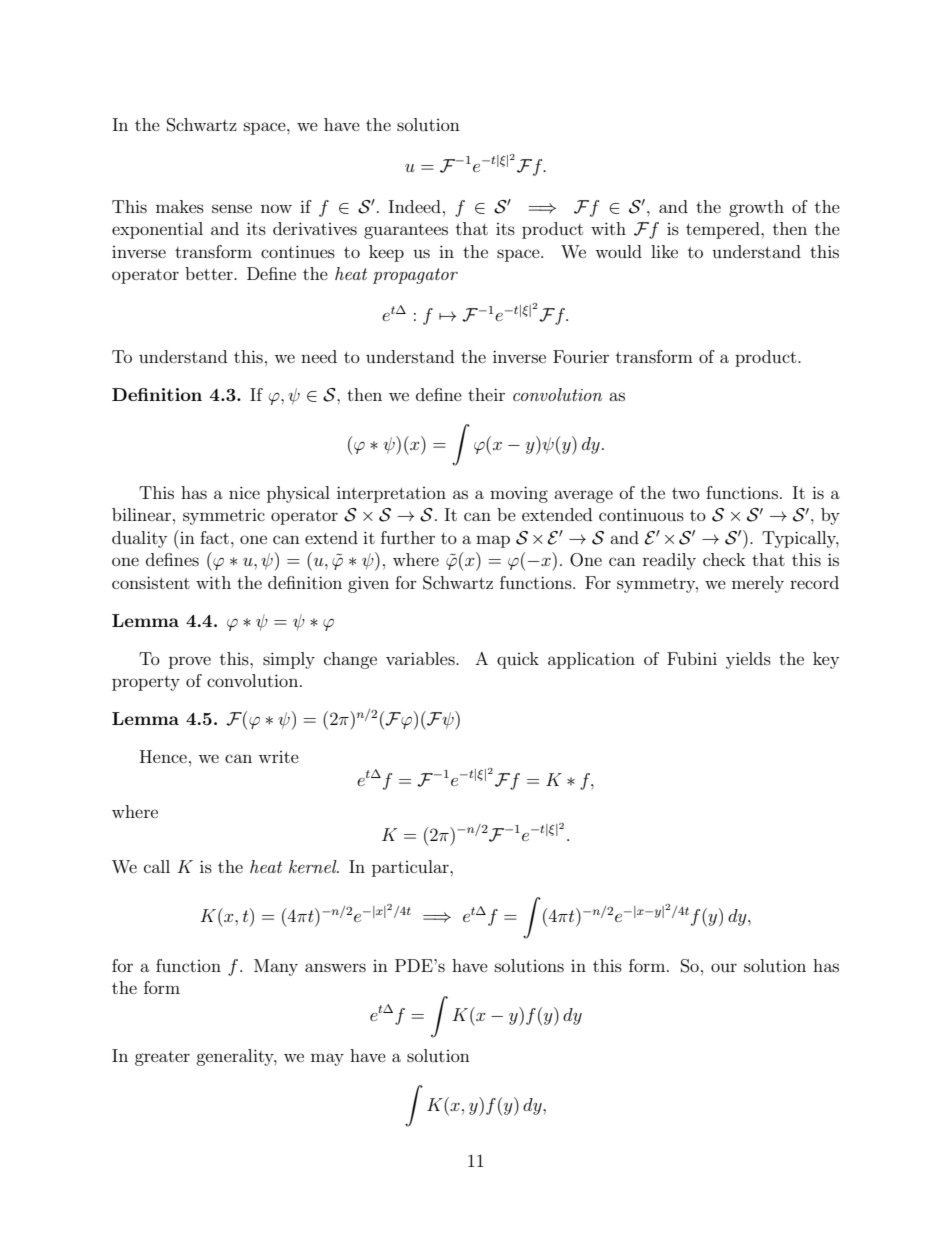 The width and height of the page is (952, 1233). What do you see at coordinates (748, 660) in the page?
I see `yields` at bounding box center [748, 660].
